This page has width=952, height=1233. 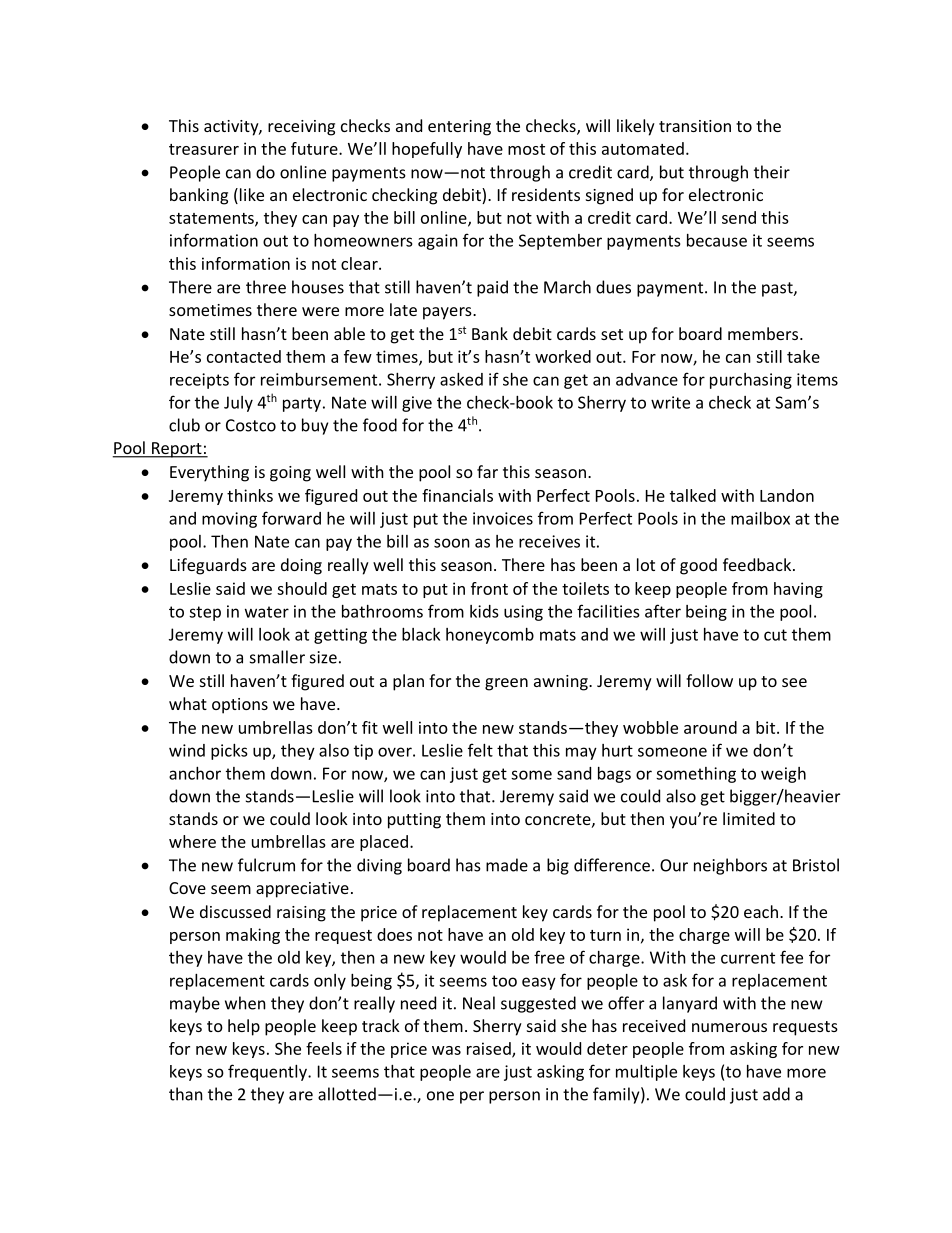 I want to click on going, so click(x=290, y=474).
